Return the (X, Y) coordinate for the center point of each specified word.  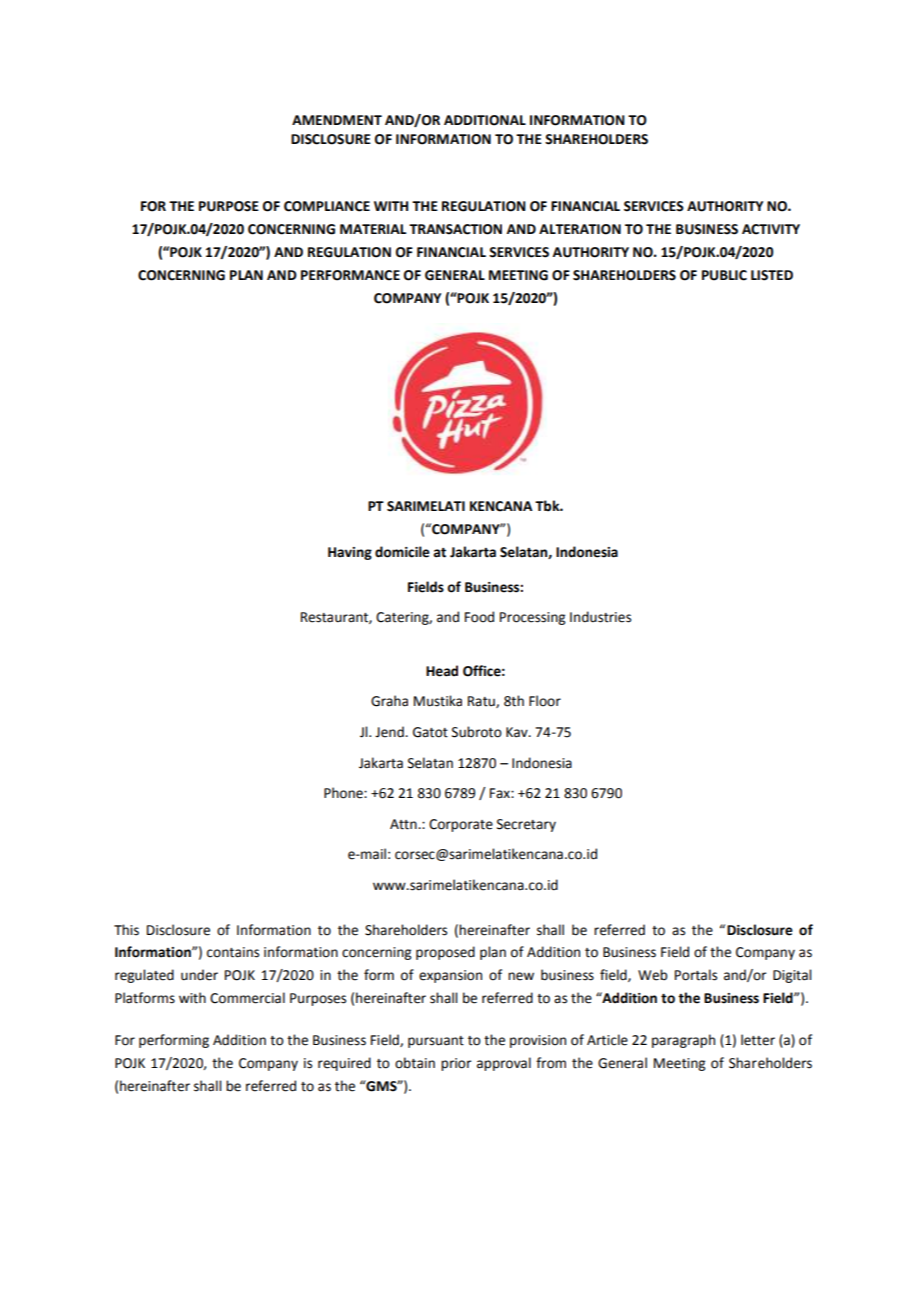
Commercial (247, 998)
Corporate (461, 825)
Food (479, 617)
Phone (344, 793)
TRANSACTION (455, 229)
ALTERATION (580, 229)
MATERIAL (373, 229)
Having (350, 553)
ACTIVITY (771, 229)
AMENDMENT (337, 120)
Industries (600, 617)
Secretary (526, 825)
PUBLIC (724, 275)
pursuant (436, 1042)
